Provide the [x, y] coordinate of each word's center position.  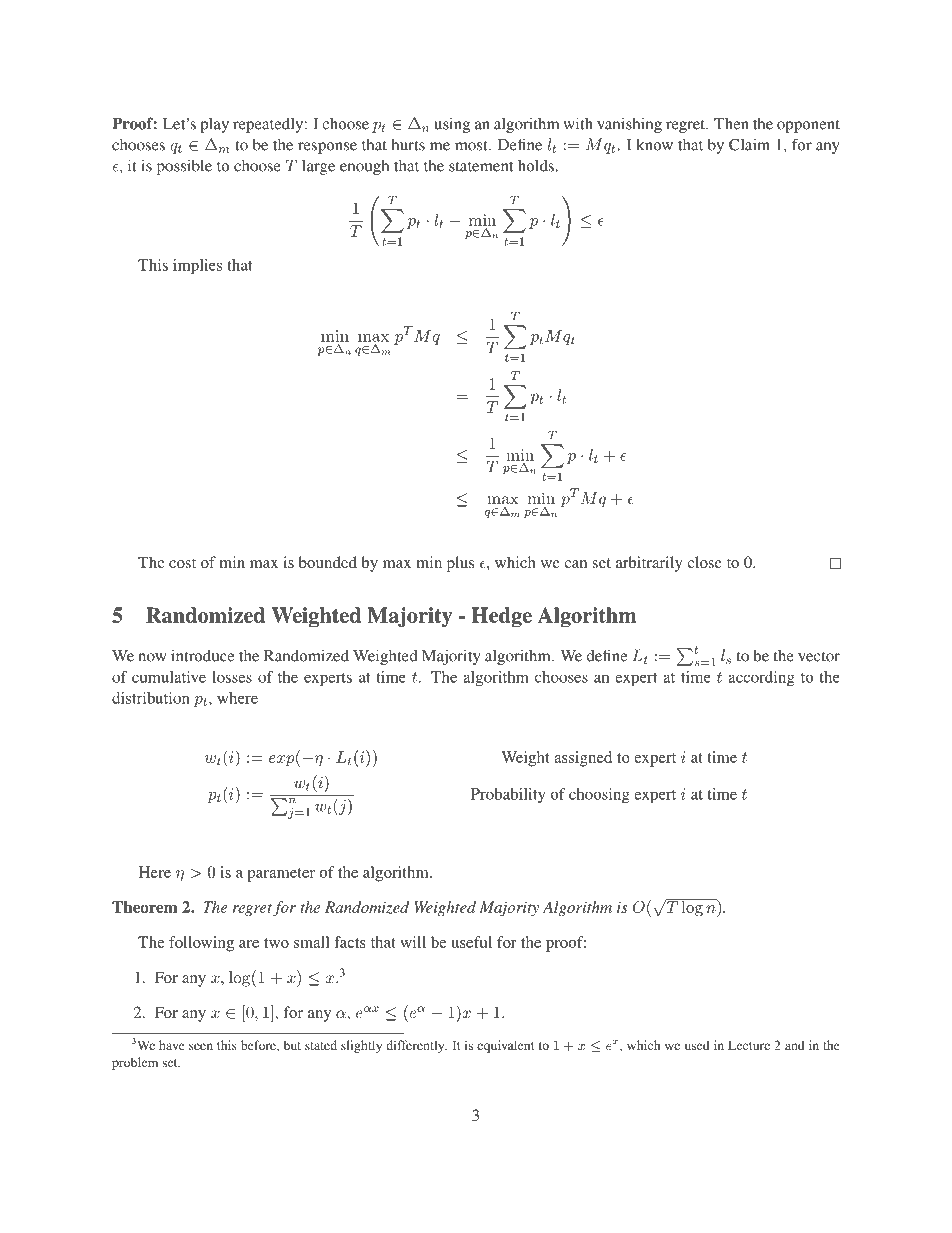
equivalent [506, 1046]
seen [201, 1046]
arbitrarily [649, 564]
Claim [749, 144]
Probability [508, 795]
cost [182, 563]
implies [197, 266]
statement [481, 167]
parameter [281, 875]
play [214, 125]
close [704, 562]
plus [460, 564]
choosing [599, 795]
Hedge [502, 617]
